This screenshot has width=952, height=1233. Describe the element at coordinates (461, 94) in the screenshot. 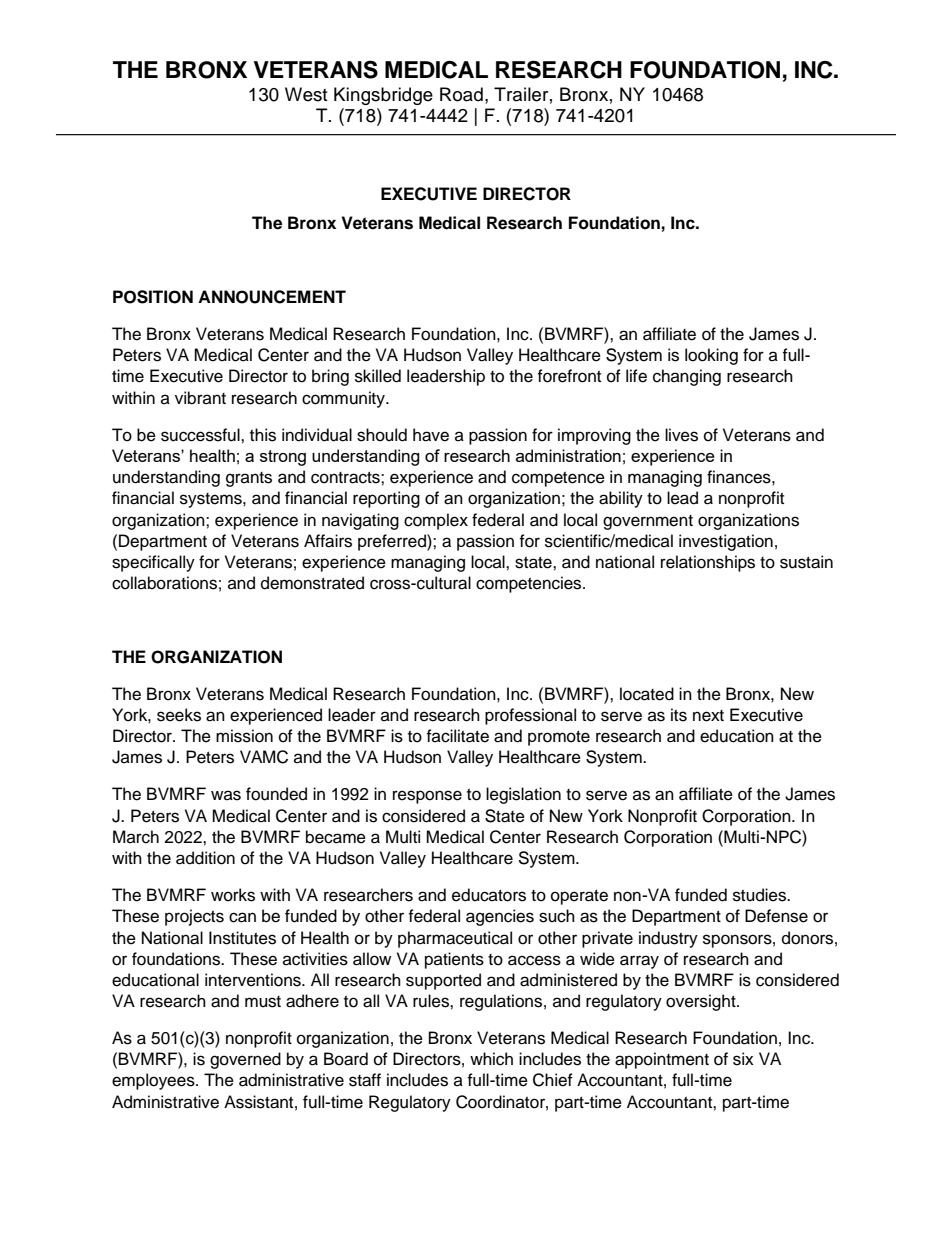

I see `Road` at that location.
